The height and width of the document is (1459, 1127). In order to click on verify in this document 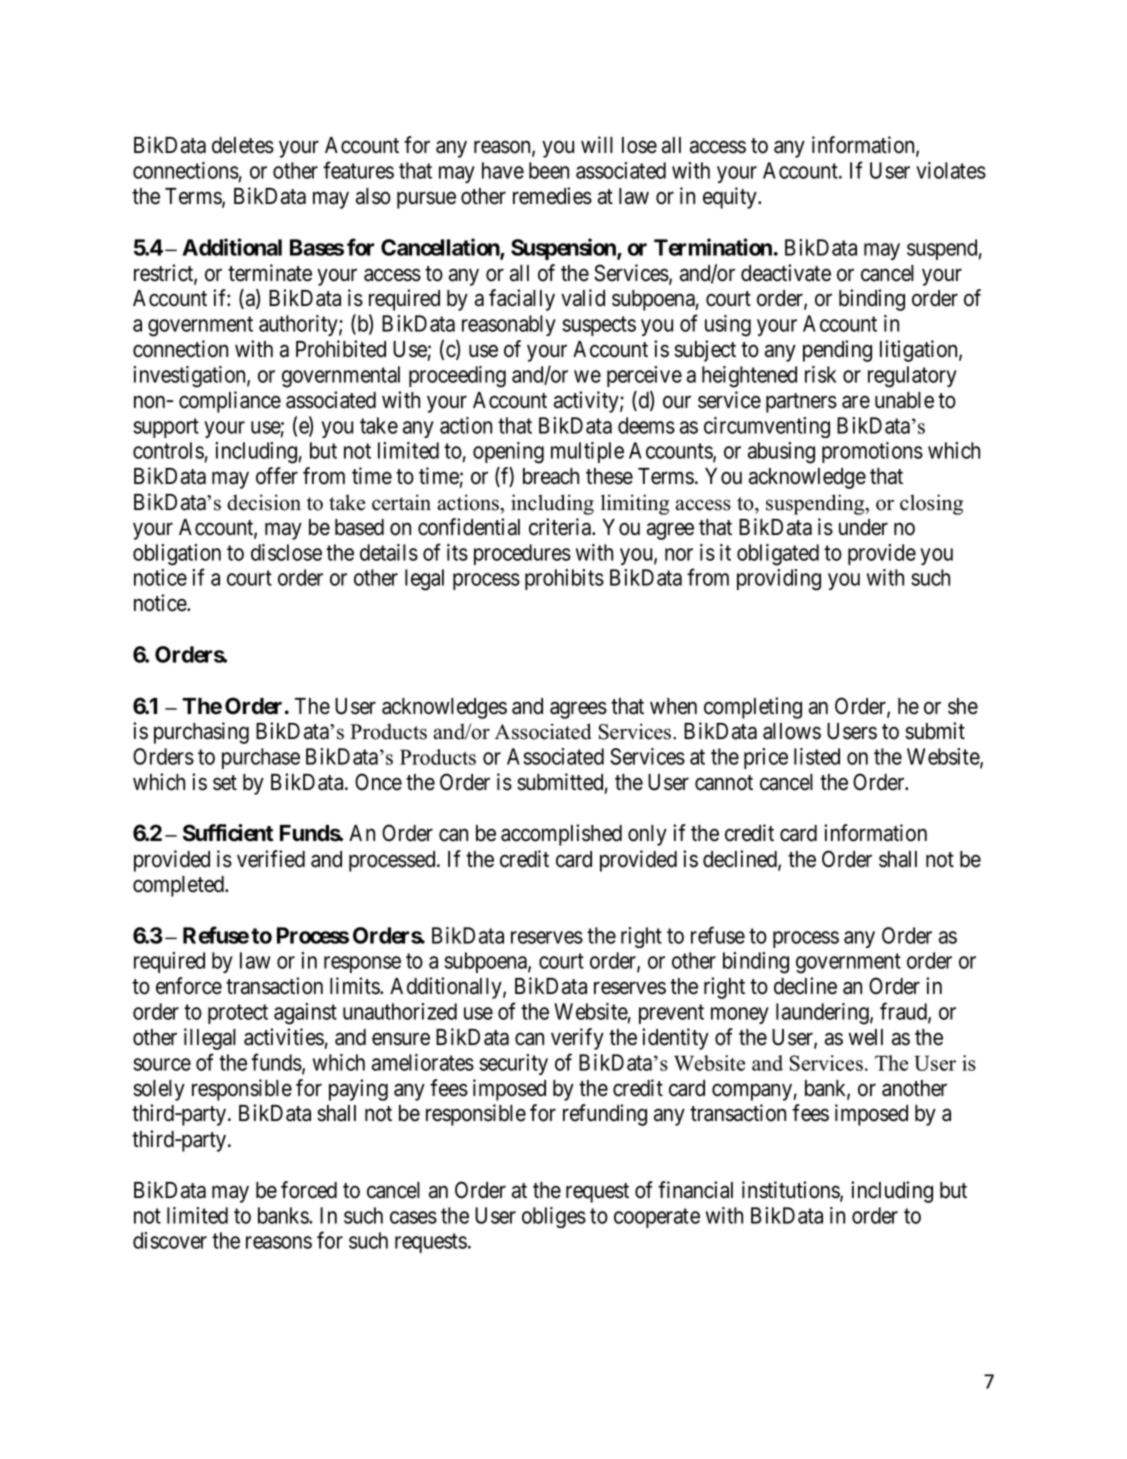, I will do `click(577, 1039)`.
